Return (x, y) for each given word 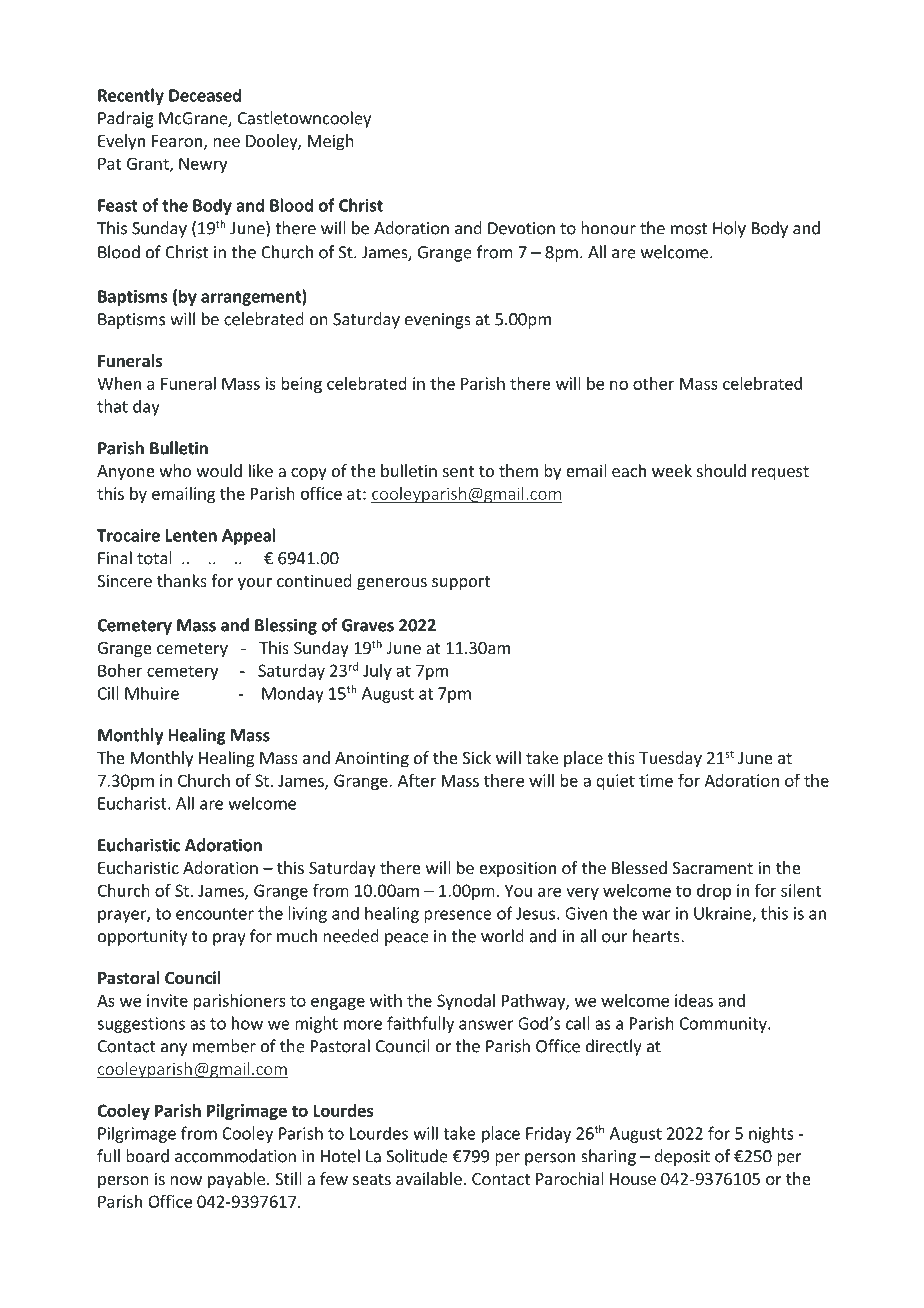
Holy (729, 229)
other (653, 383)
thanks (182, 580)
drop (714, 892)
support (461, 583)
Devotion (521, 228)
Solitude (417, 1156)
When (119, 383)
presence (458, 916)
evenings (438, 321)
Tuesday (670, 759)
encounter (215, 914)
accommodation (235, 1156)
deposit (682, 1157)
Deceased (205, 95)
